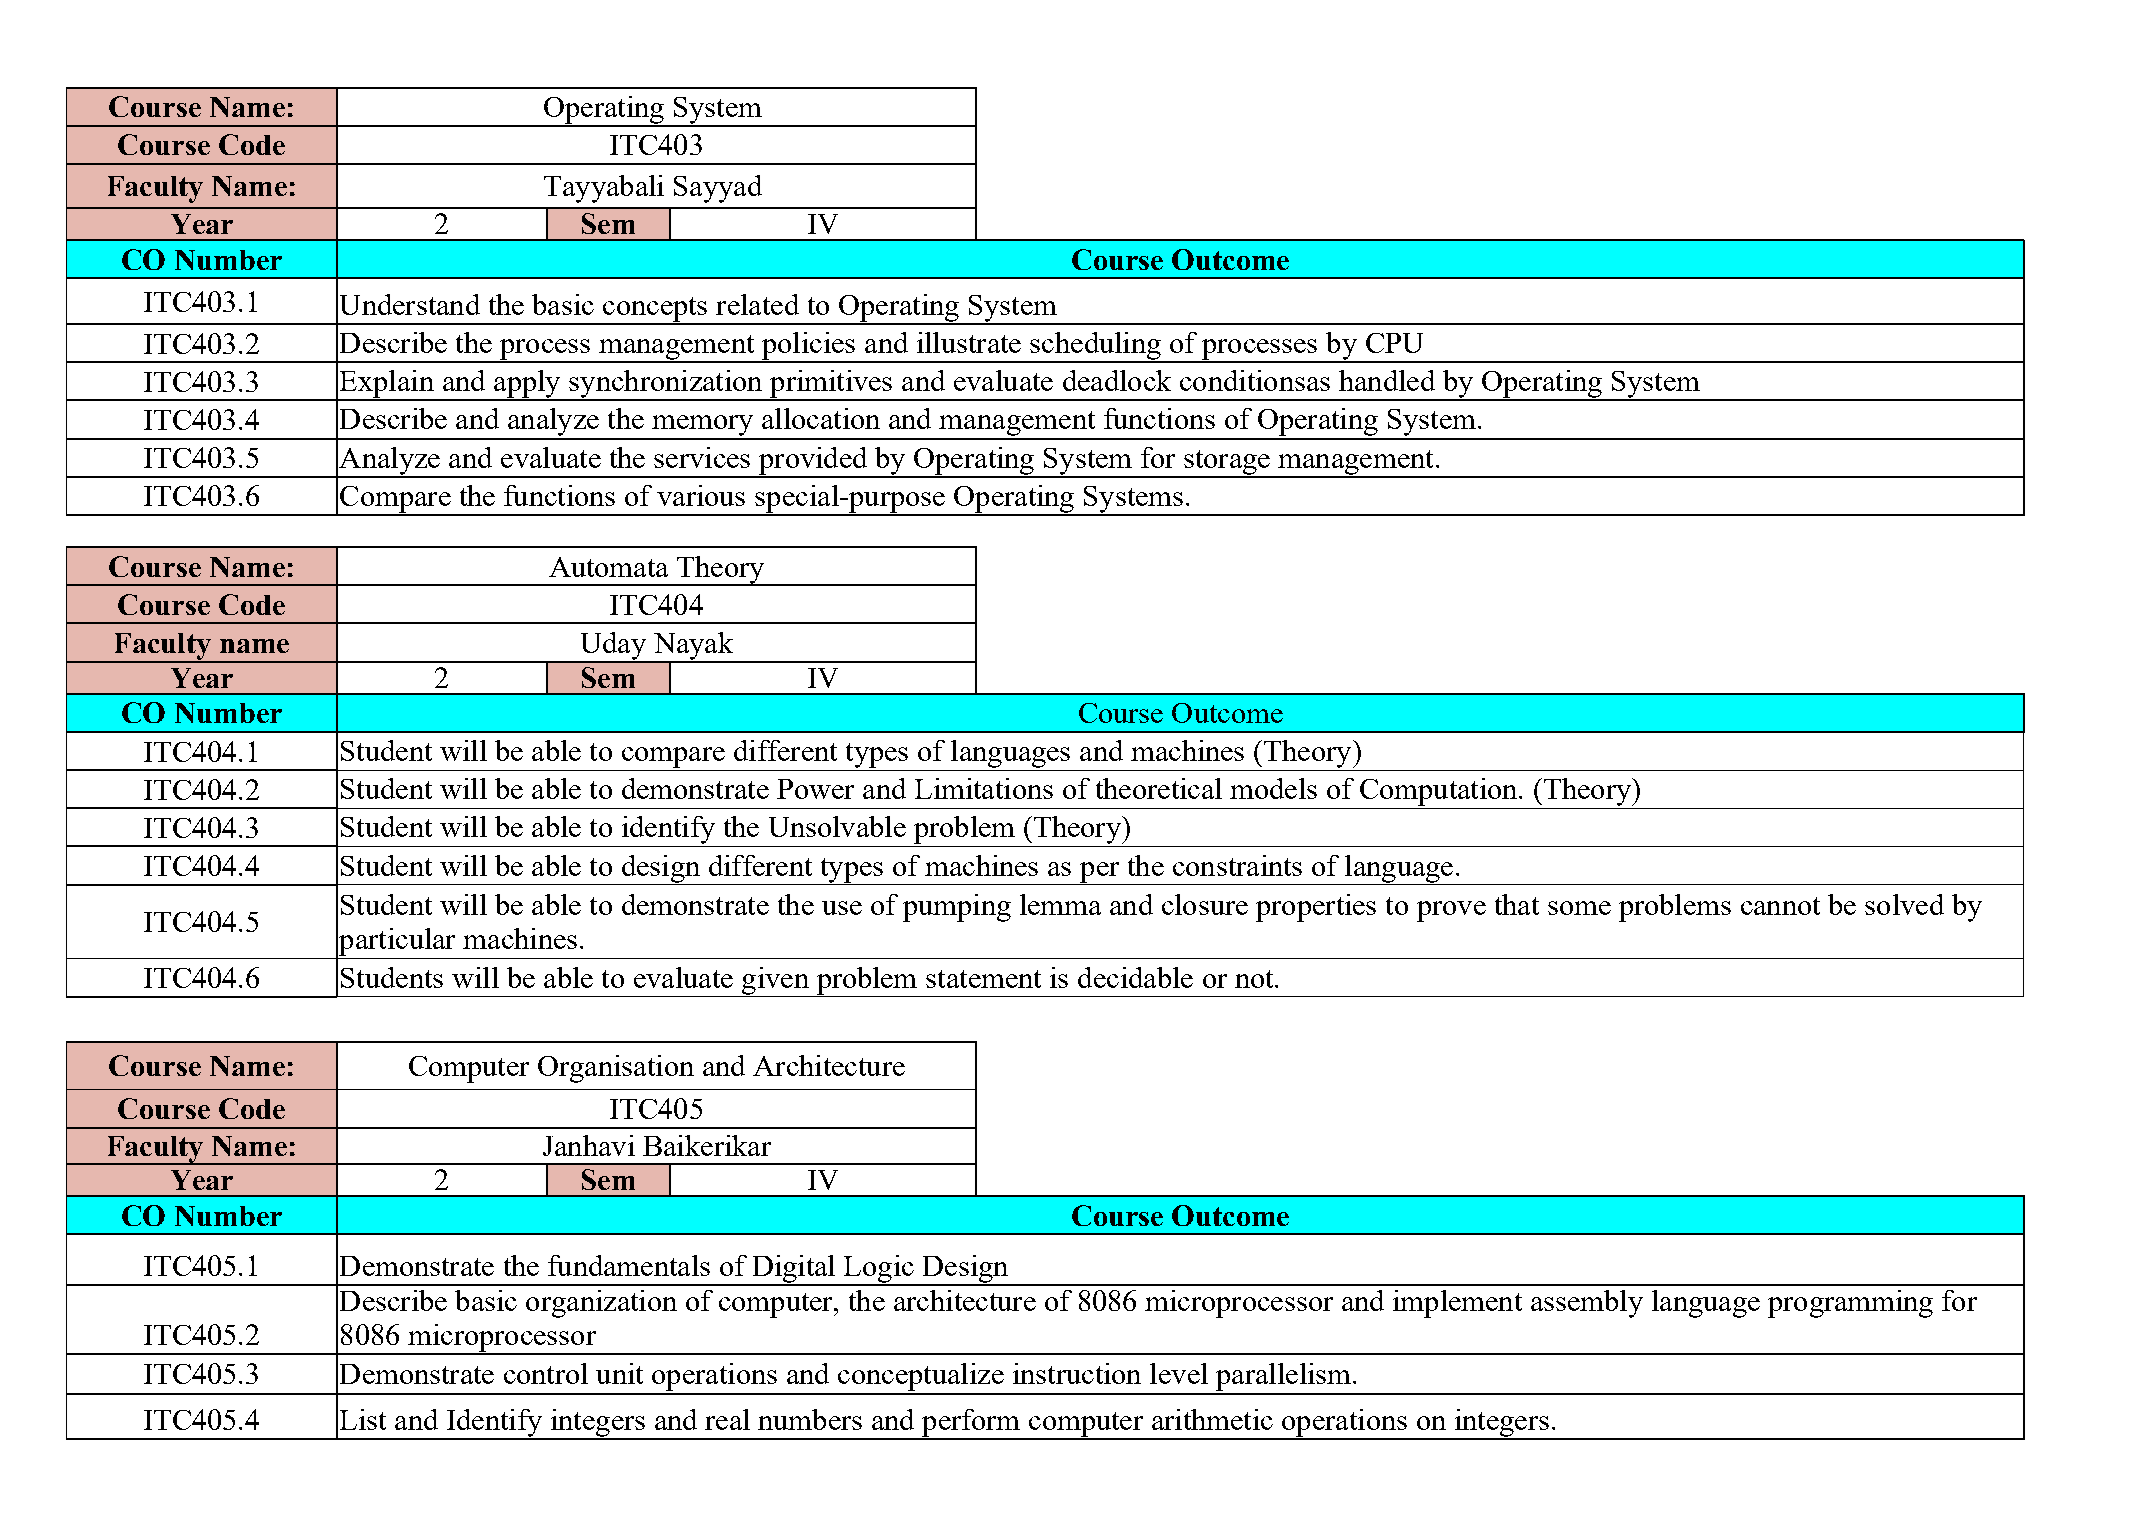  Describe the element at coordinates (1394, 343) in the screenshot. I see `CPU` at that location.
